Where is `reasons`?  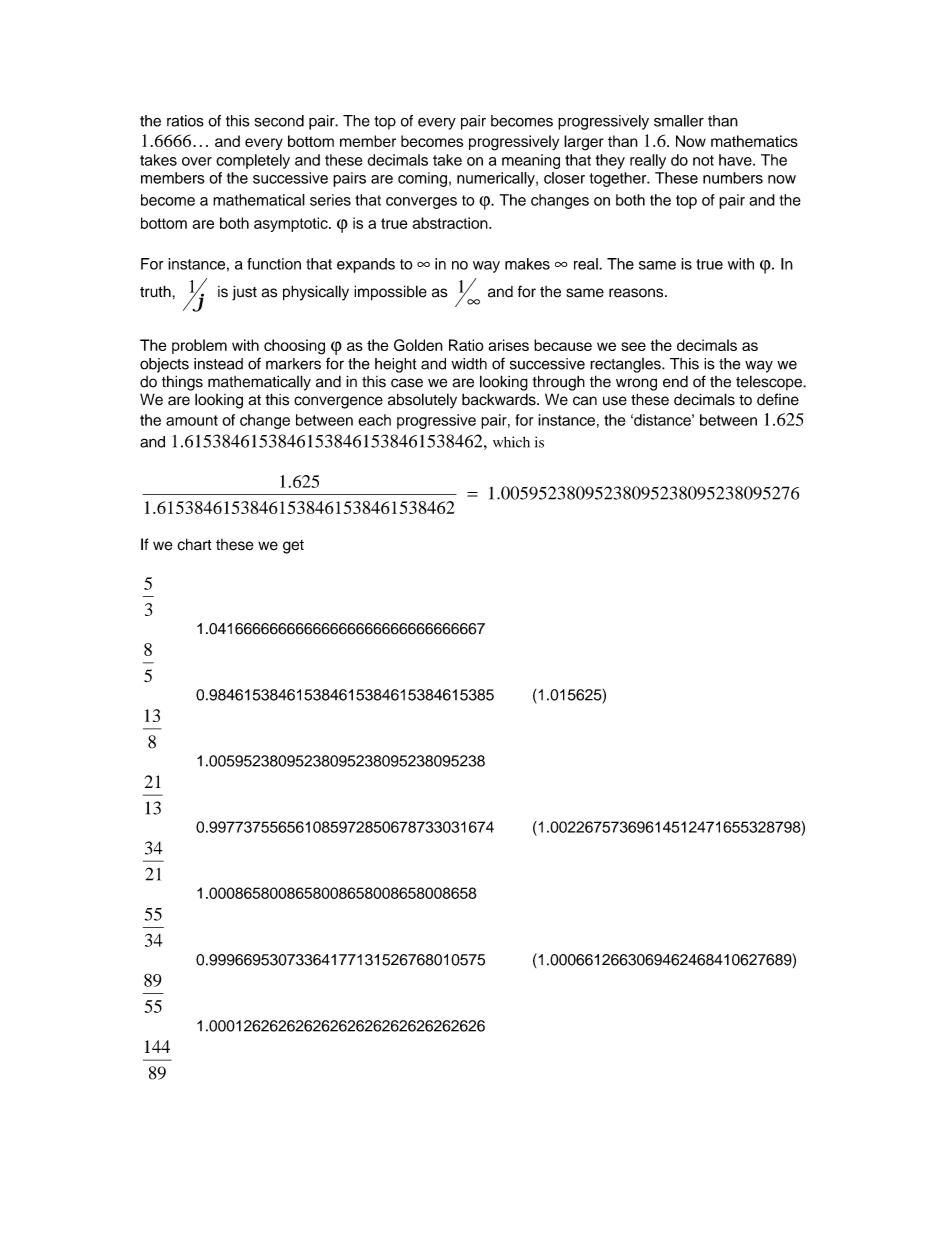
reasons is located at coordinates (637, 293).
